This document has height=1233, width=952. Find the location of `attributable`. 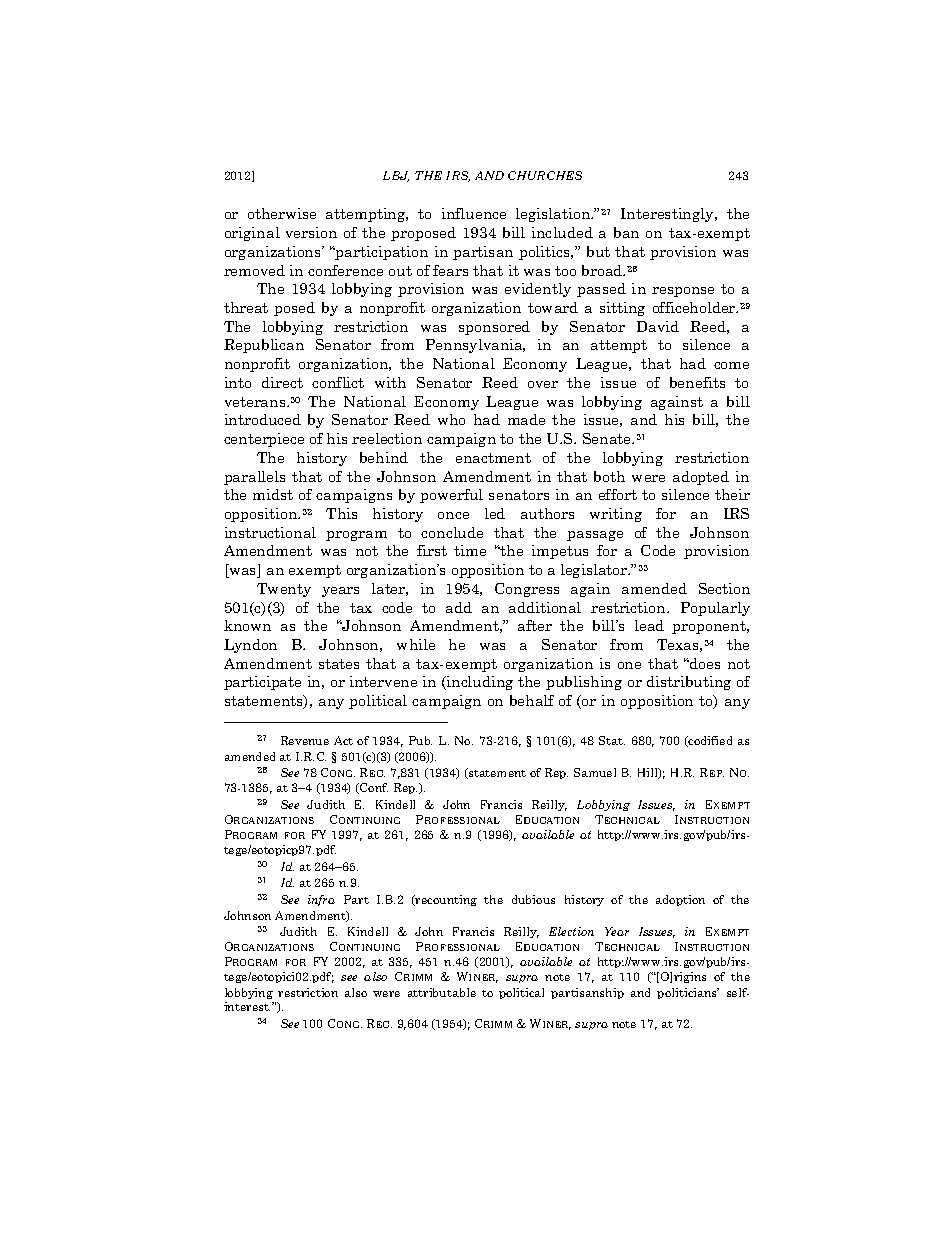

attributable is located at coordinates (442, 992).
